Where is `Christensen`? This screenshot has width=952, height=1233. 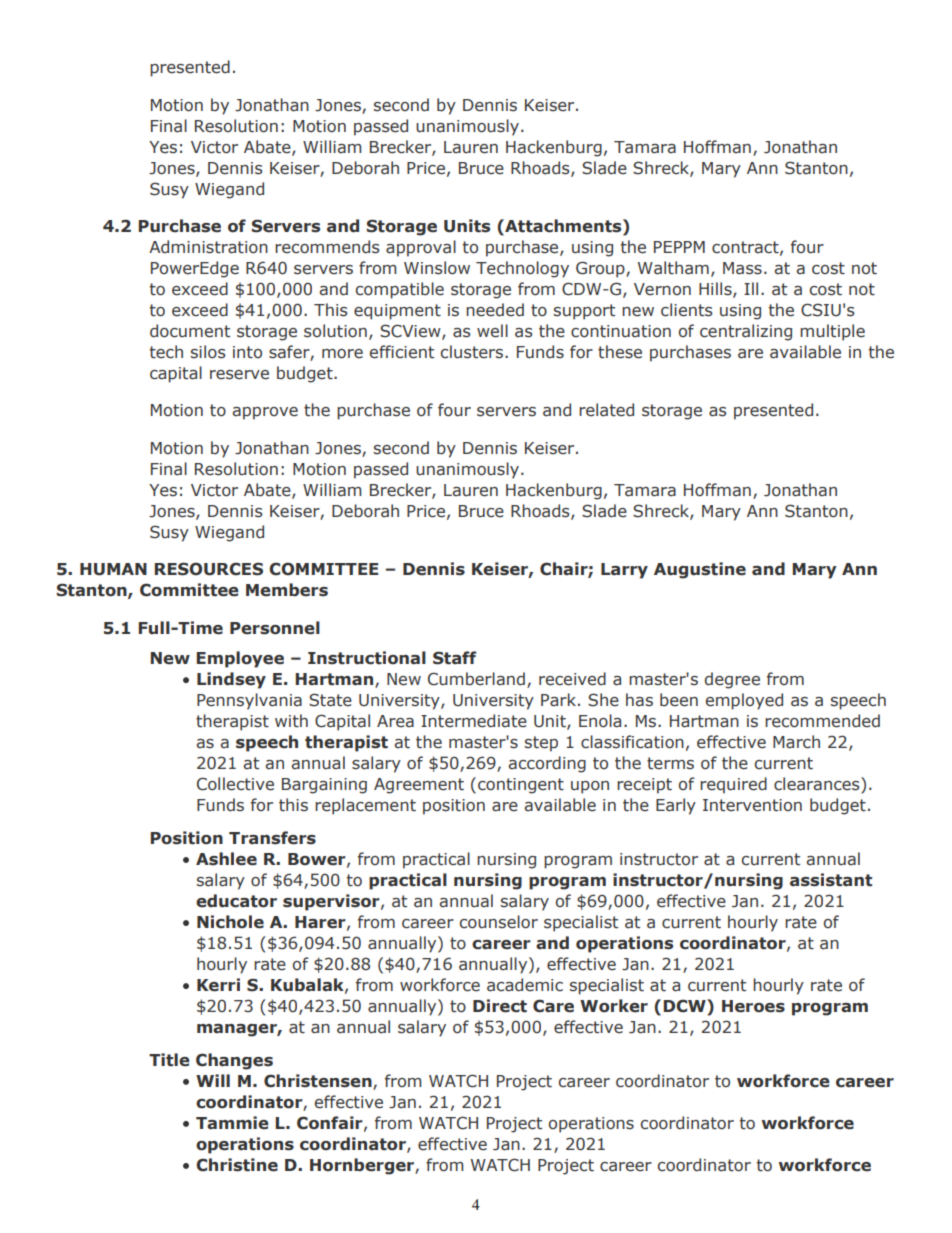
Christensen is located at coordinates (319, 1081).
